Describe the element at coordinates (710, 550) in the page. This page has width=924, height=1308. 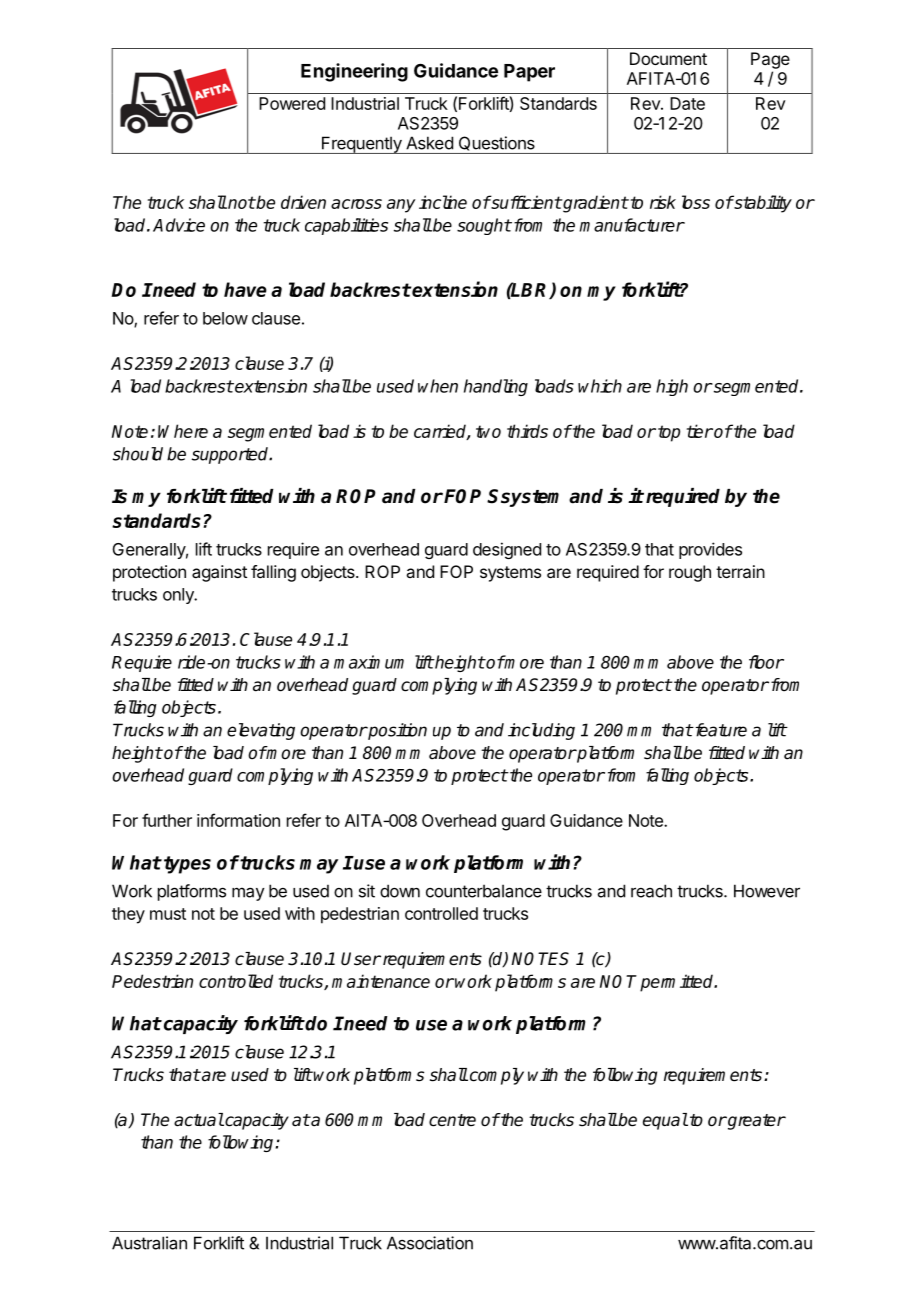
I see `provides` at that location.
